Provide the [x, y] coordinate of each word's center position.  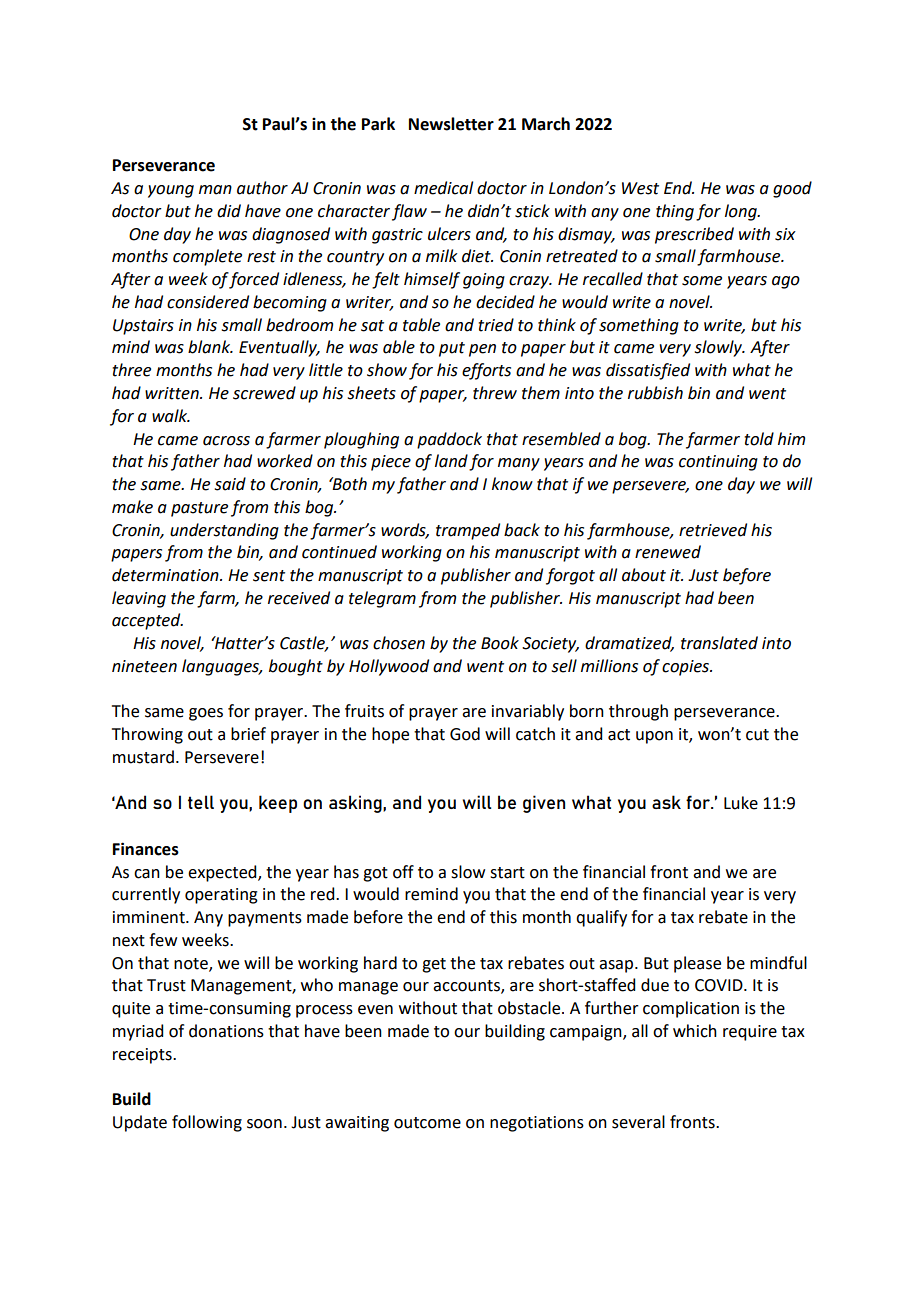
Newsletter [451, 124]
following [207, 1123]
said [230, 484]
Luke [741, 803]
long [742, 212]
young [171, 191]
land [451, 461]
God [465, 734]
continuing [718, 463]
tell [201, 802]
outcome [427, 1123]
